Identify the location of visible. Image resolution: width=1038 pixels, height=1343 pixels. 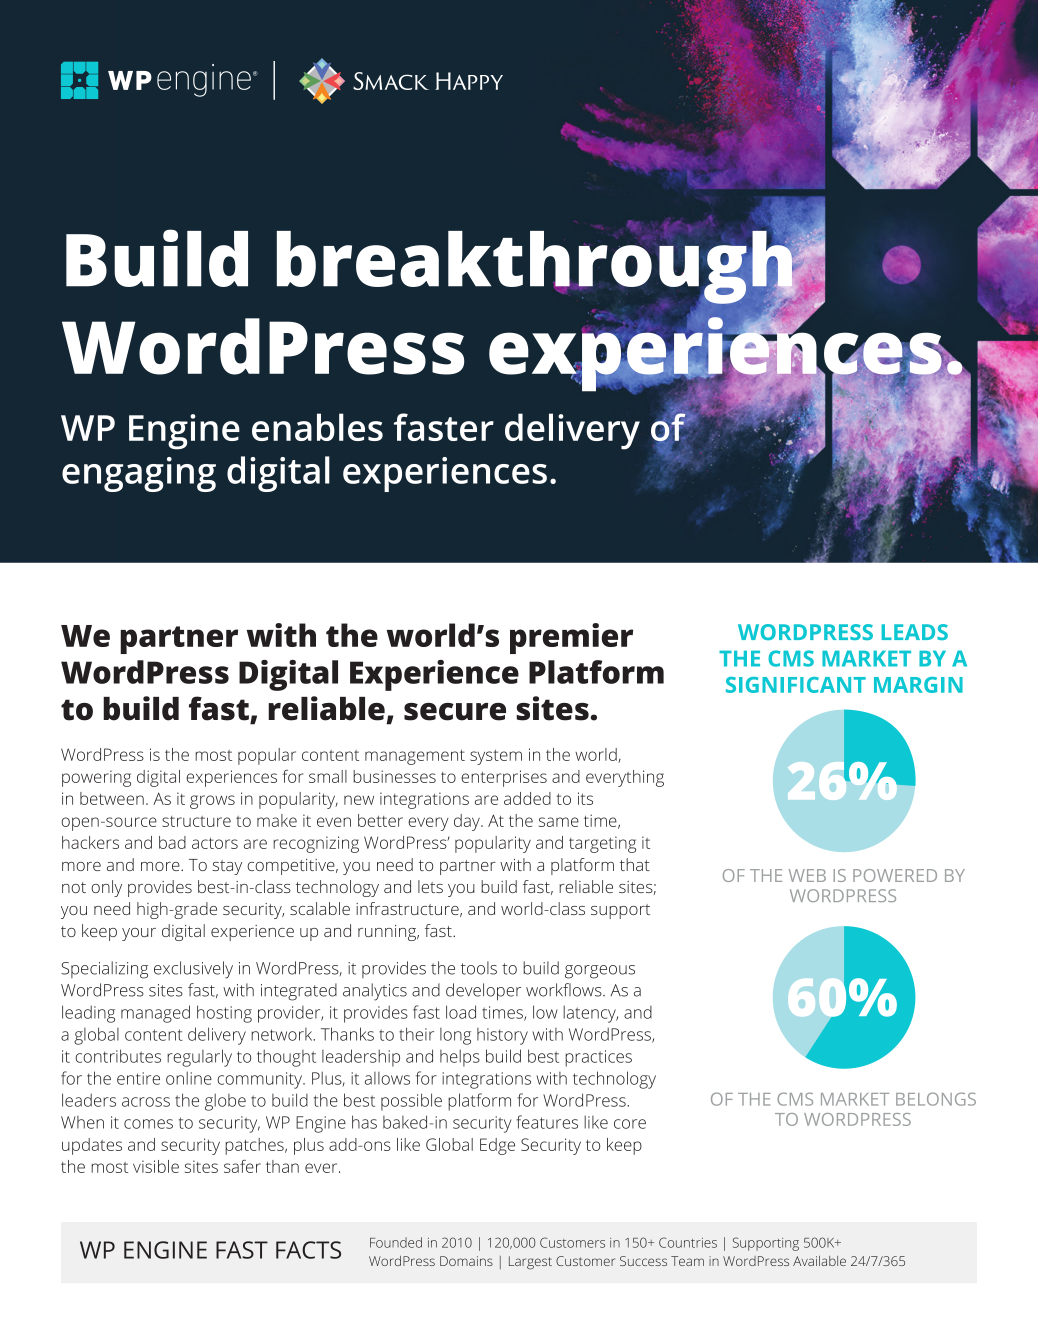
(156, 1166).
